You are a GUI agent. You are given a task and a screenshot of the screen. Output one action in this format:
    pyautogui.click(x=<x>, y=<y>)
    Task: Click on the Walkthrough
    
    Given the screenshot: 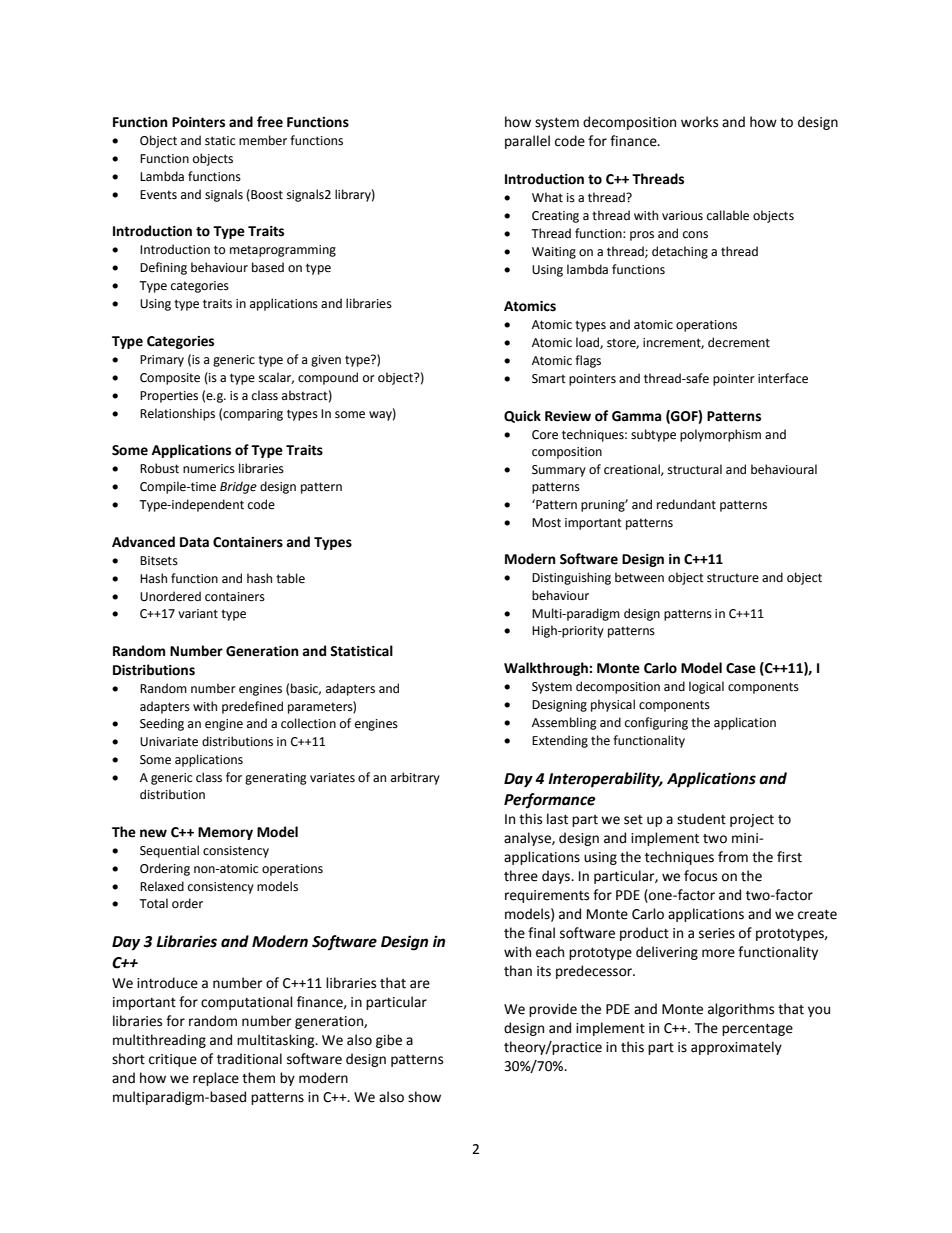 What is the action you would take?
    pyautogui.click(x=547, y=669)
